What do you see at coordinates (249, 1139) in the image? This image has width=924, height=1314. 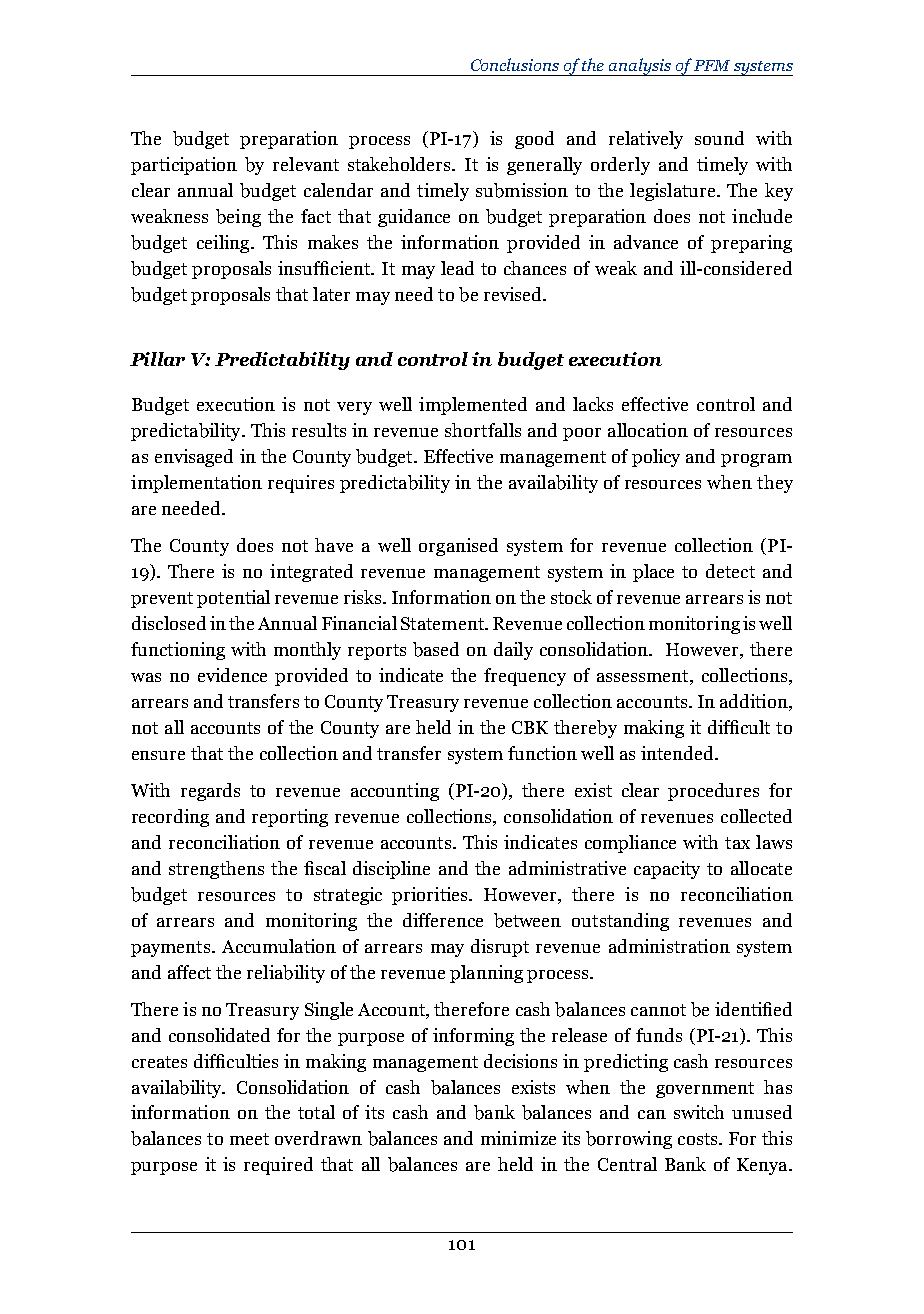 I see `meet` at bounding box center [249, 1139].
